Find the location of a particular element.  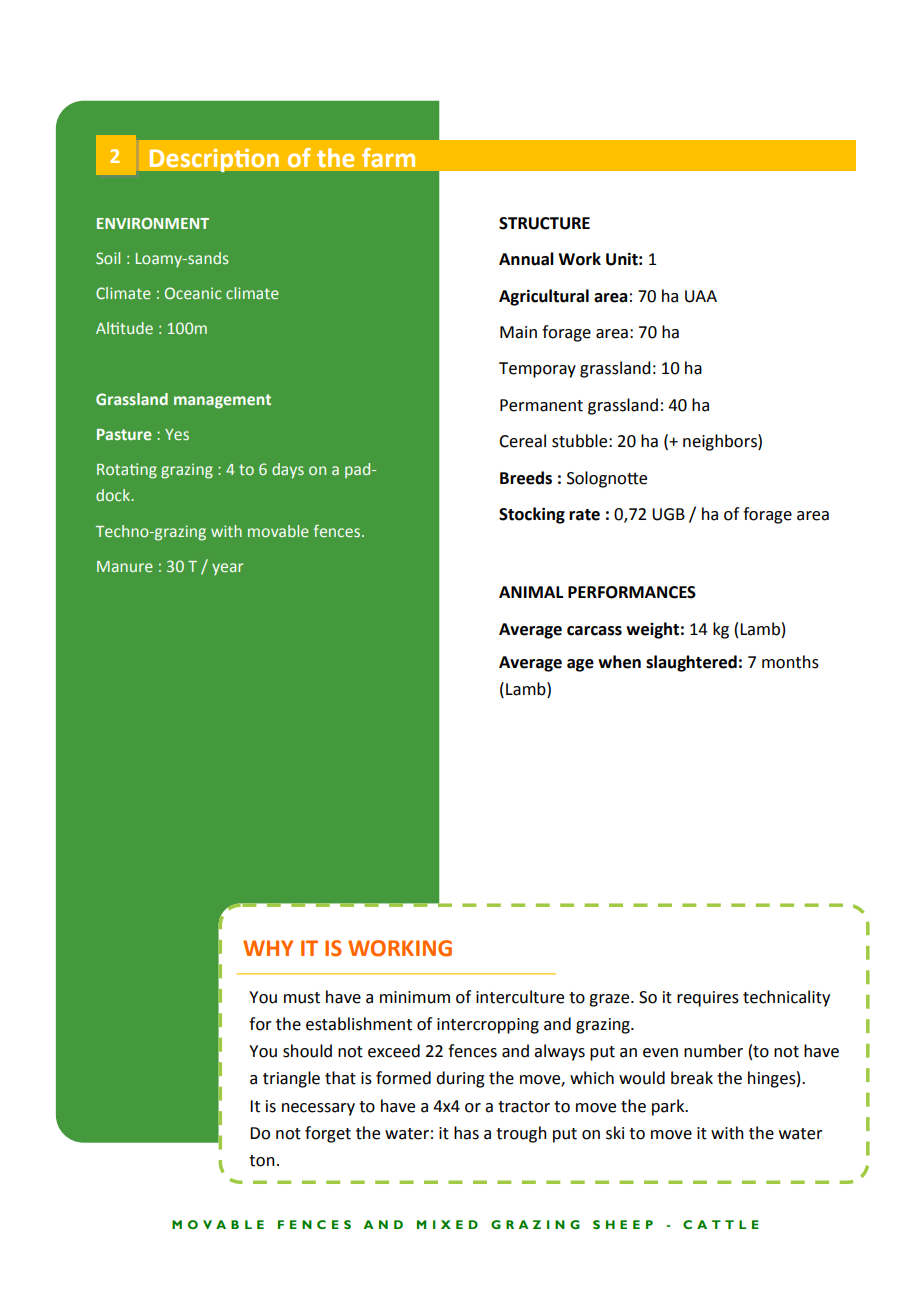

requires is located at coordinates (708, 999).
